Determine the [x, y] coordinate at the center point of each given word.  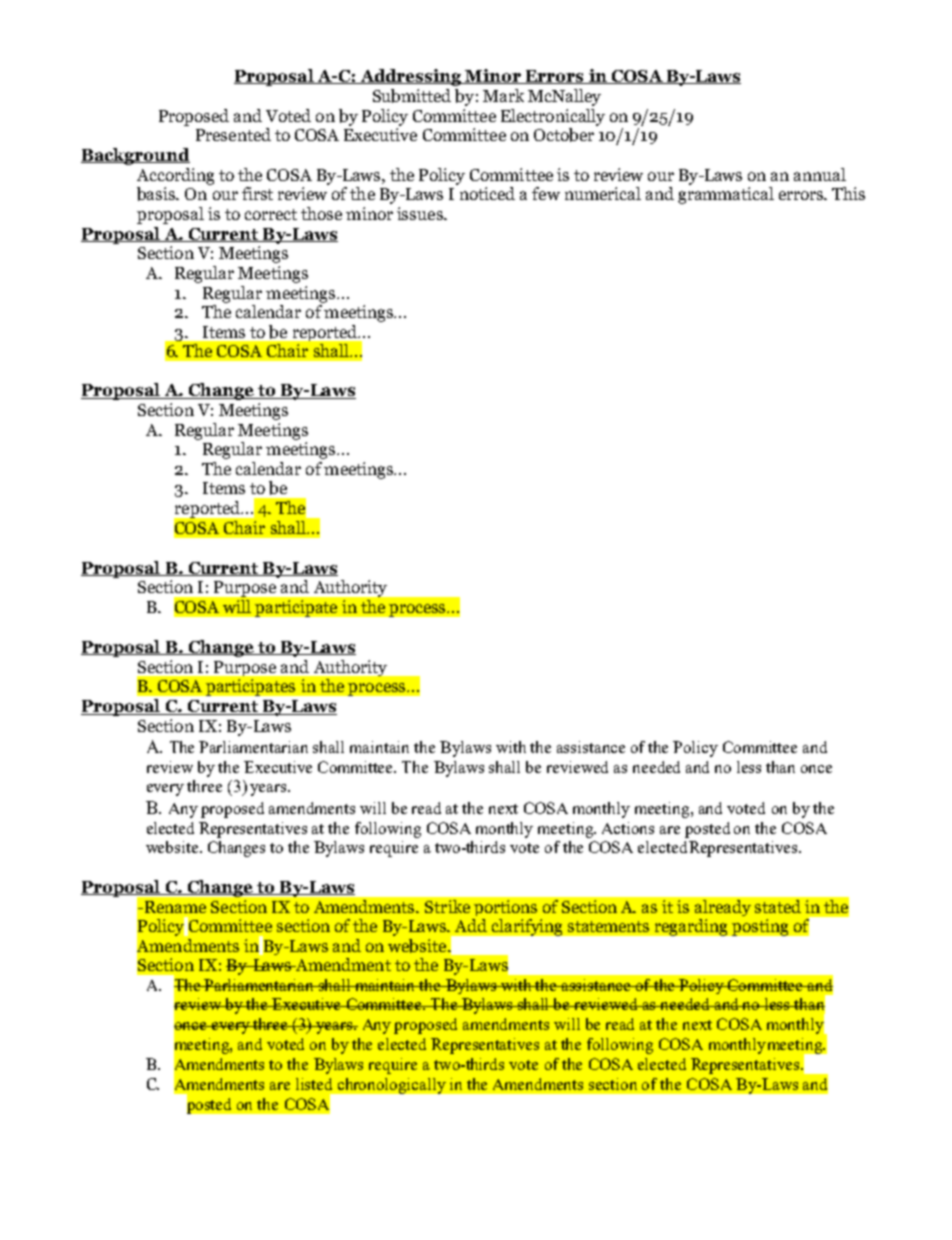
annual [820, 174]
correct [271, 214]
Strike [447, 906]
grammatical [726, 195]
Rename [174, 907]
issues [421, 213]
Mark [503, 95]
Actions [628, 828]
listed [314, 1084]
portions [505, 908]
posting [760, 927]
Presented [233, 134]
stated [778, 906]
